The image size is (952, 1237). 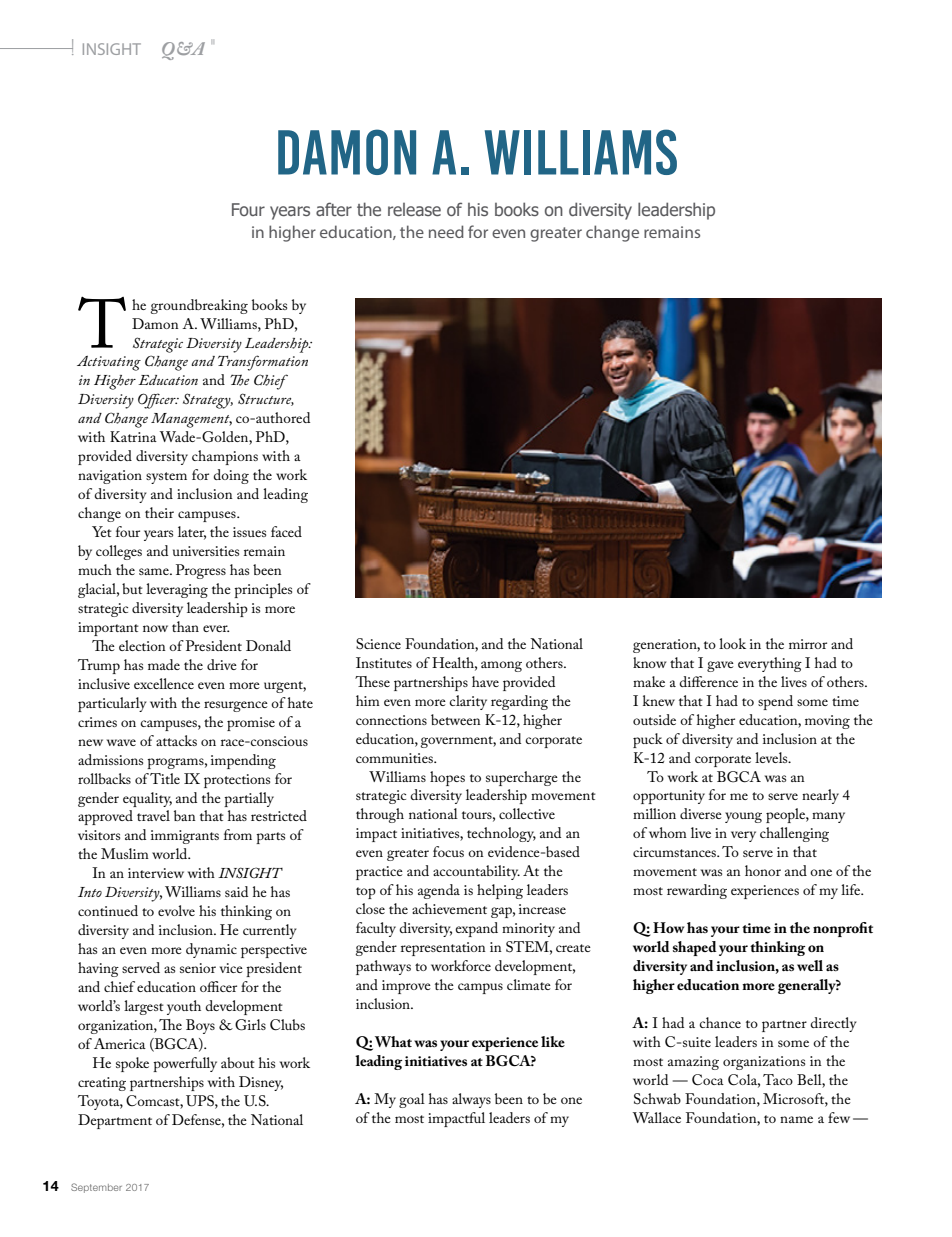 What do you see at coordinates (199, 306) in the screenshot?
I see `groundbreaking` at bounding box center [199, 306].
